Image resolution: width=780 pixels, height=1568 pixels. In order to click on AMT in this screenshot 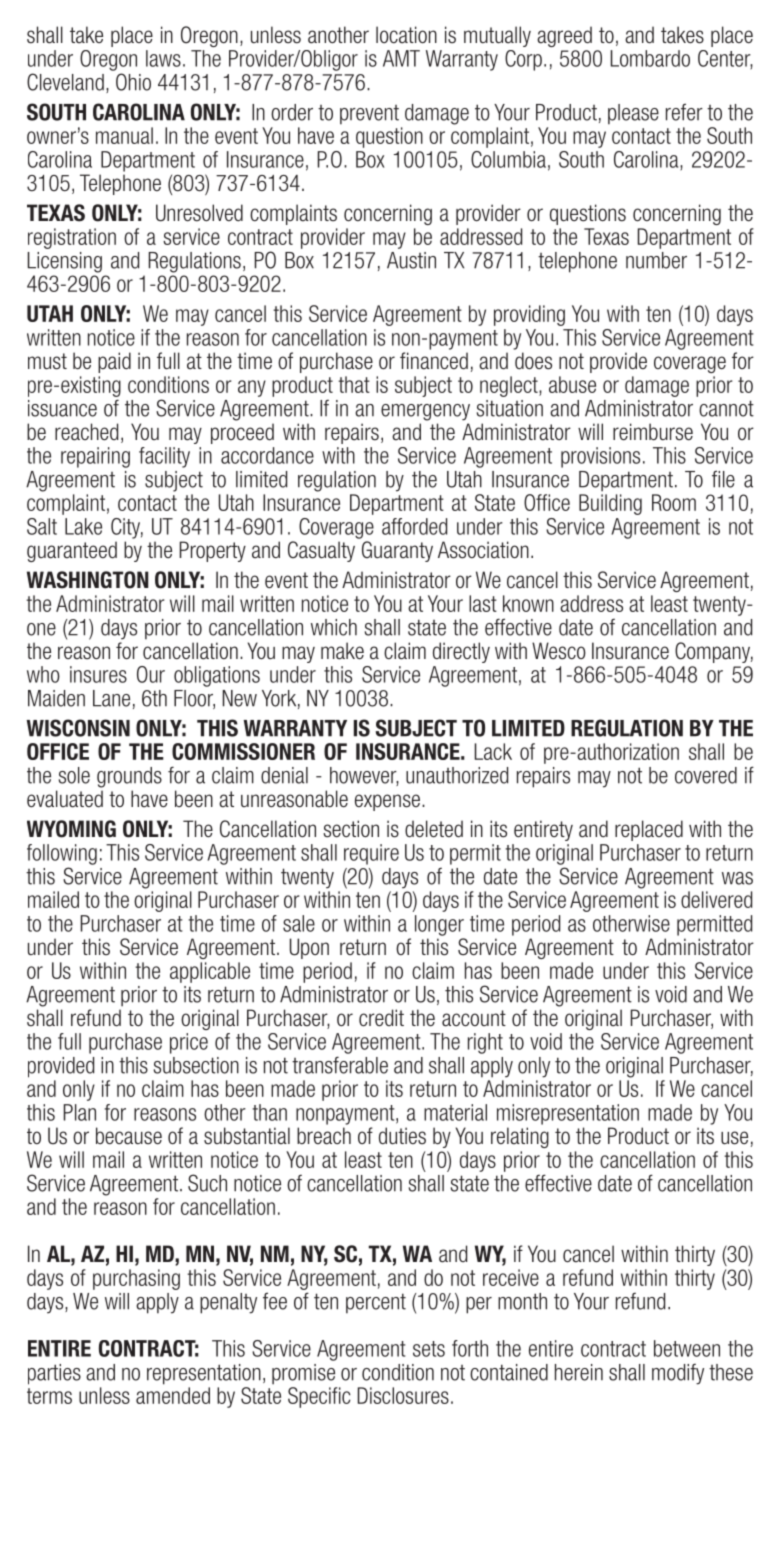, I will do `click(401, 58)`.
